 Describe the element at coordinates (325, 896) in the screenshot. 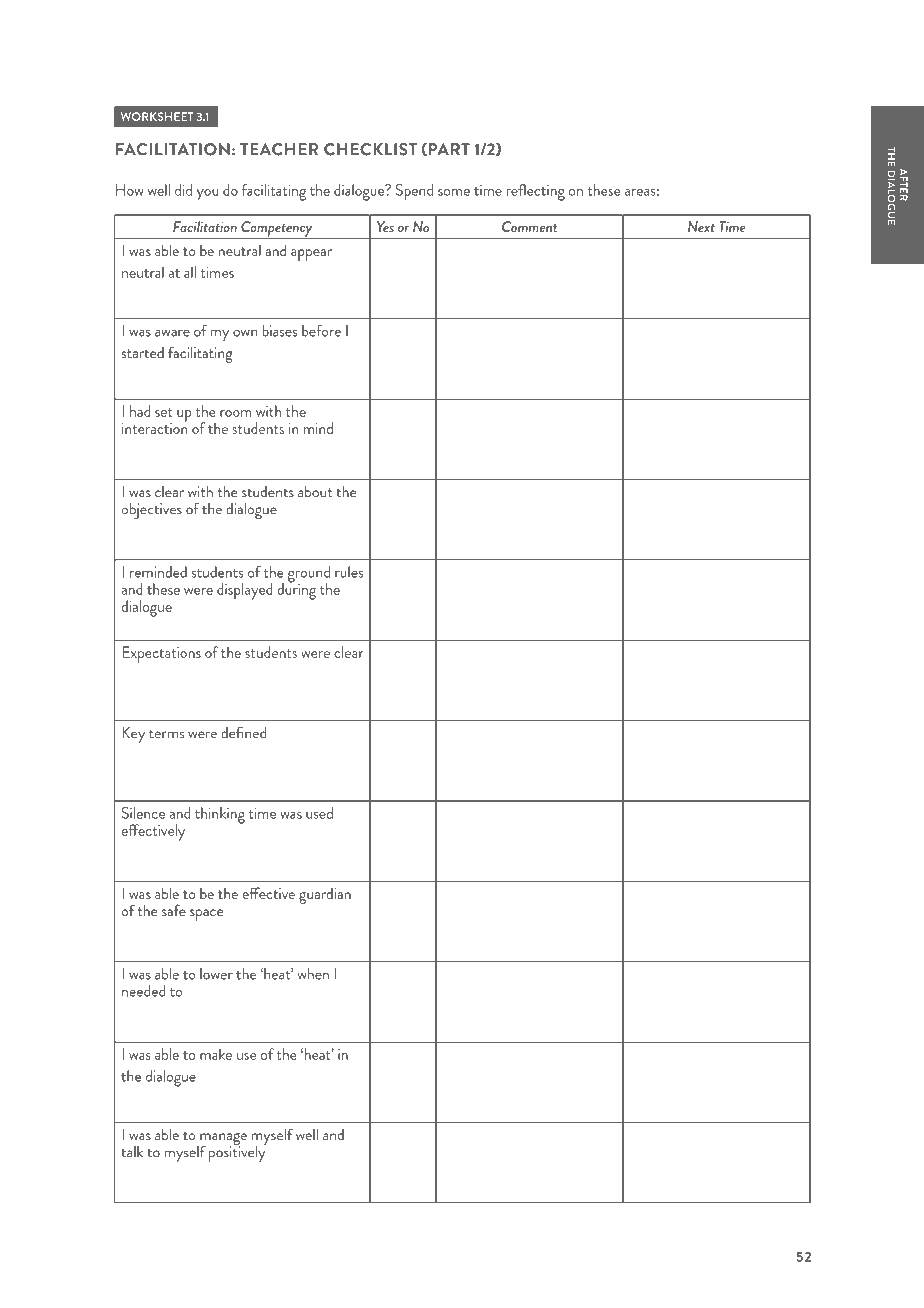

I see `guardian` at that location.
